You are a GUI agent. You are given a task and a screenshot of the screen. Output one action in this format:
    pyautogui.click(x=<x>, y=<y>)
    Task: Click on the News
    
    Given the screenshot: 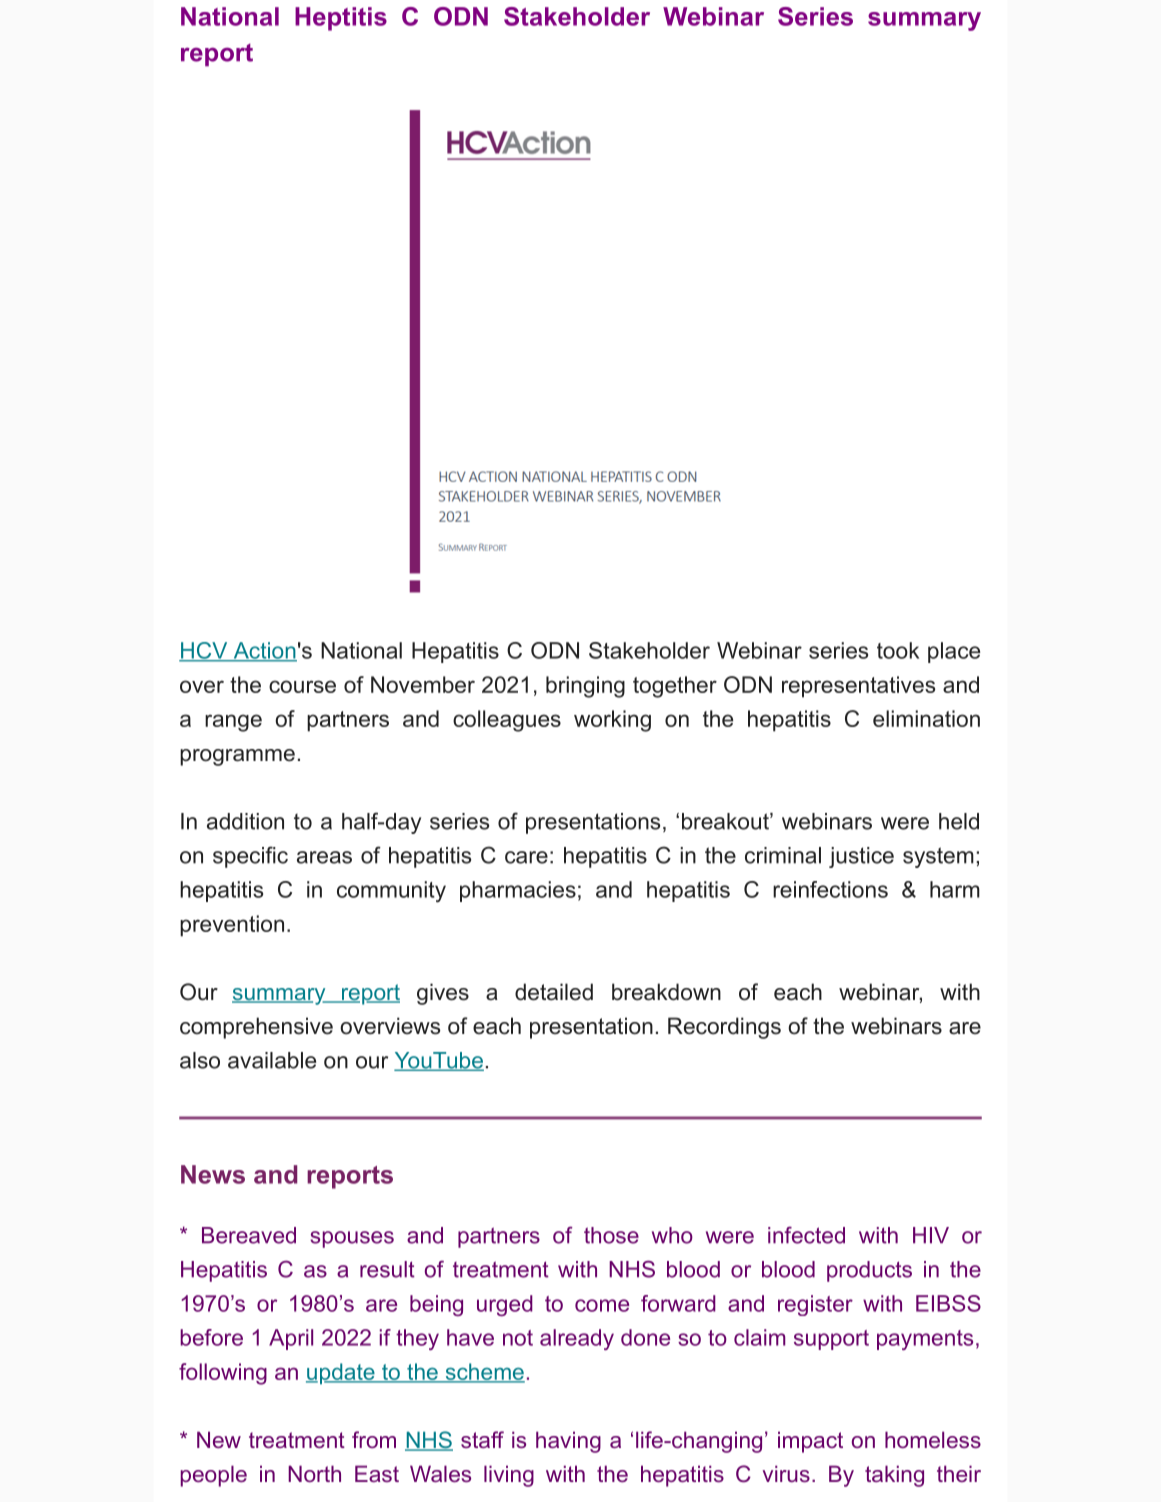 What is the action you would take?
    pyautogui.click(x=213, y=1174)
